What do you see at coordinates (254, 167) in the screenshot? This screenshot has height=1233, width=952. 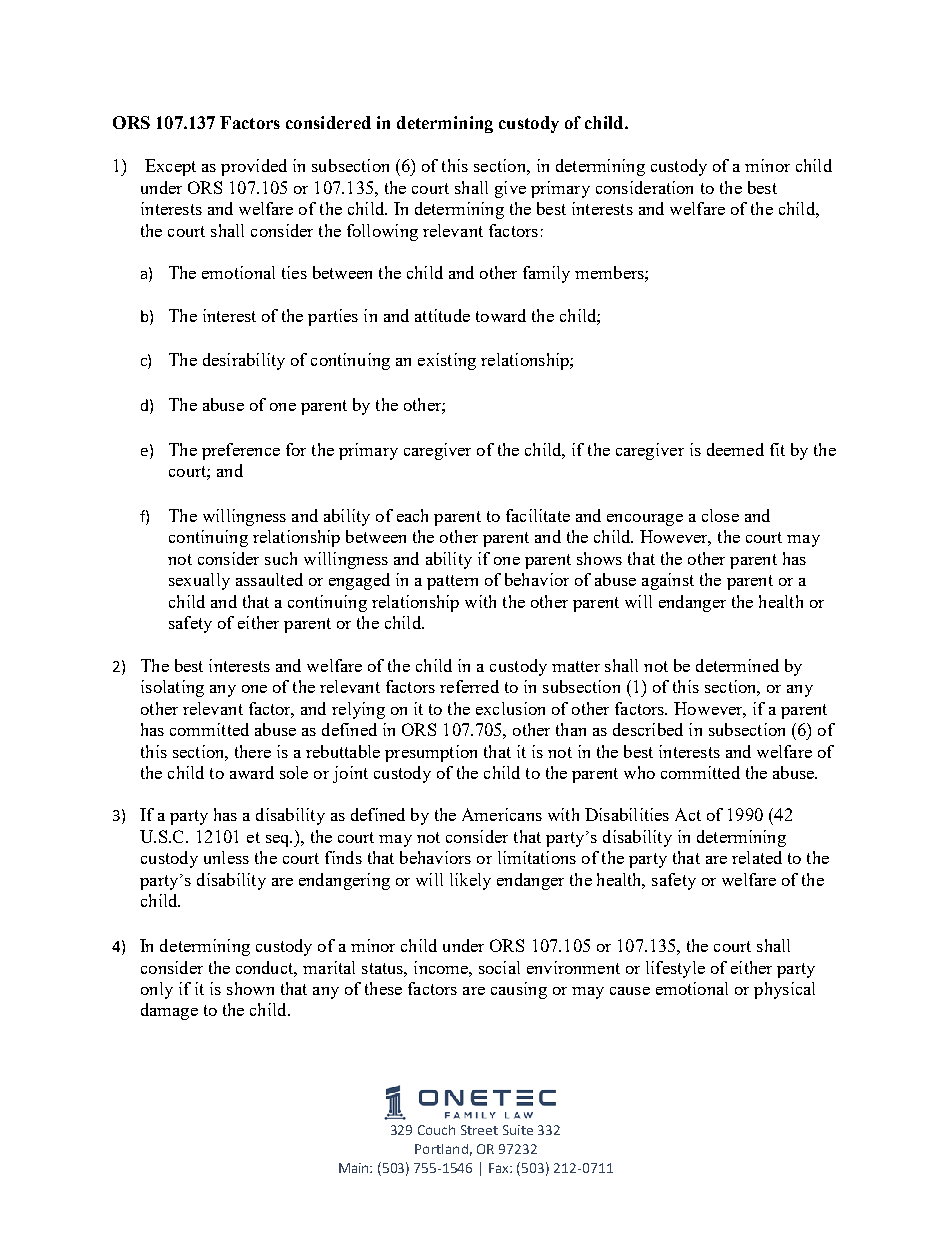 I see `provided` at bounding box center [254, 167].
